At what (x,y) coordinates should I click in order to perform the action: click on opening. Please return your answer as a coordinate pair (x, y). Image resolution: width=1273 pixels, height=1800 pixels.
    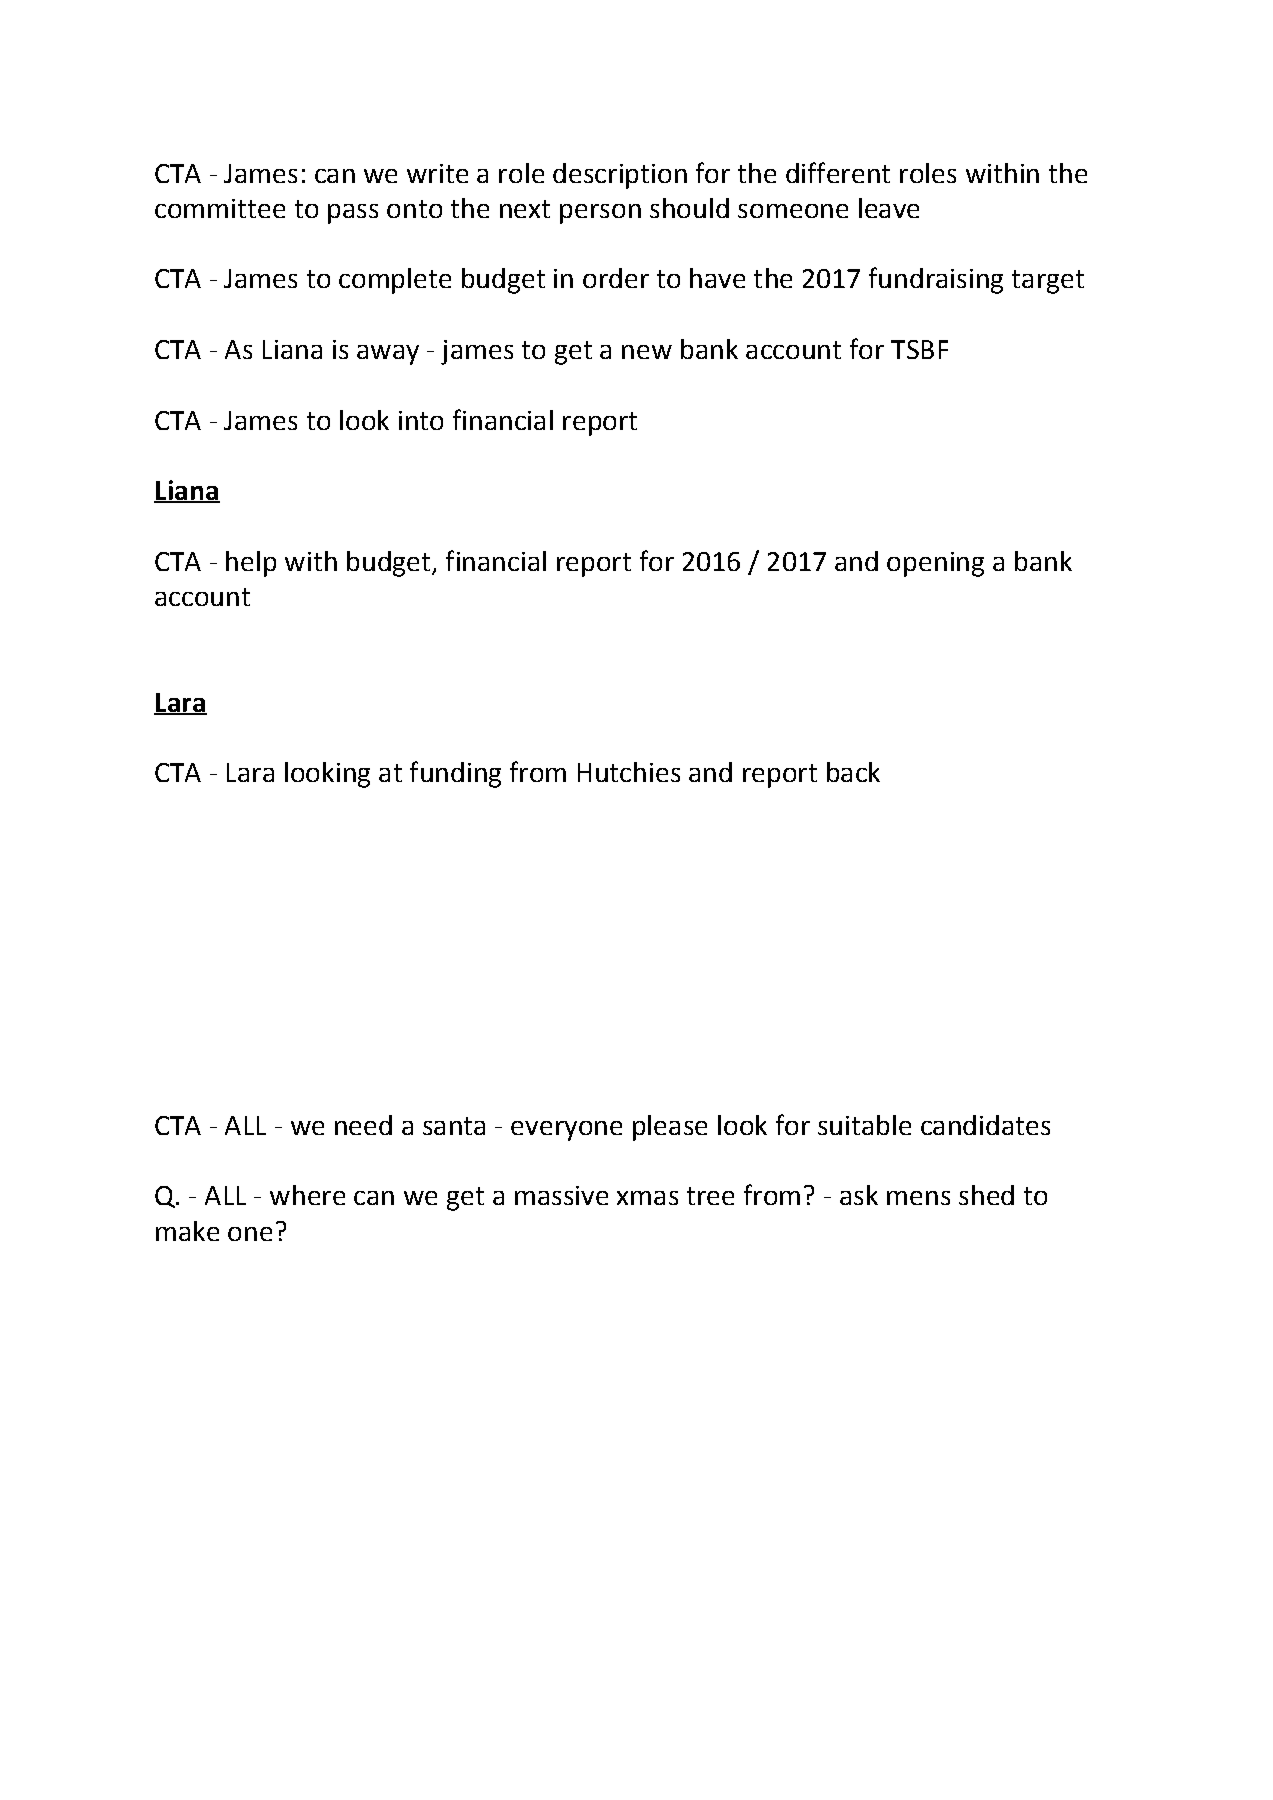
    Looking at the image, I should click on (935, 564).
